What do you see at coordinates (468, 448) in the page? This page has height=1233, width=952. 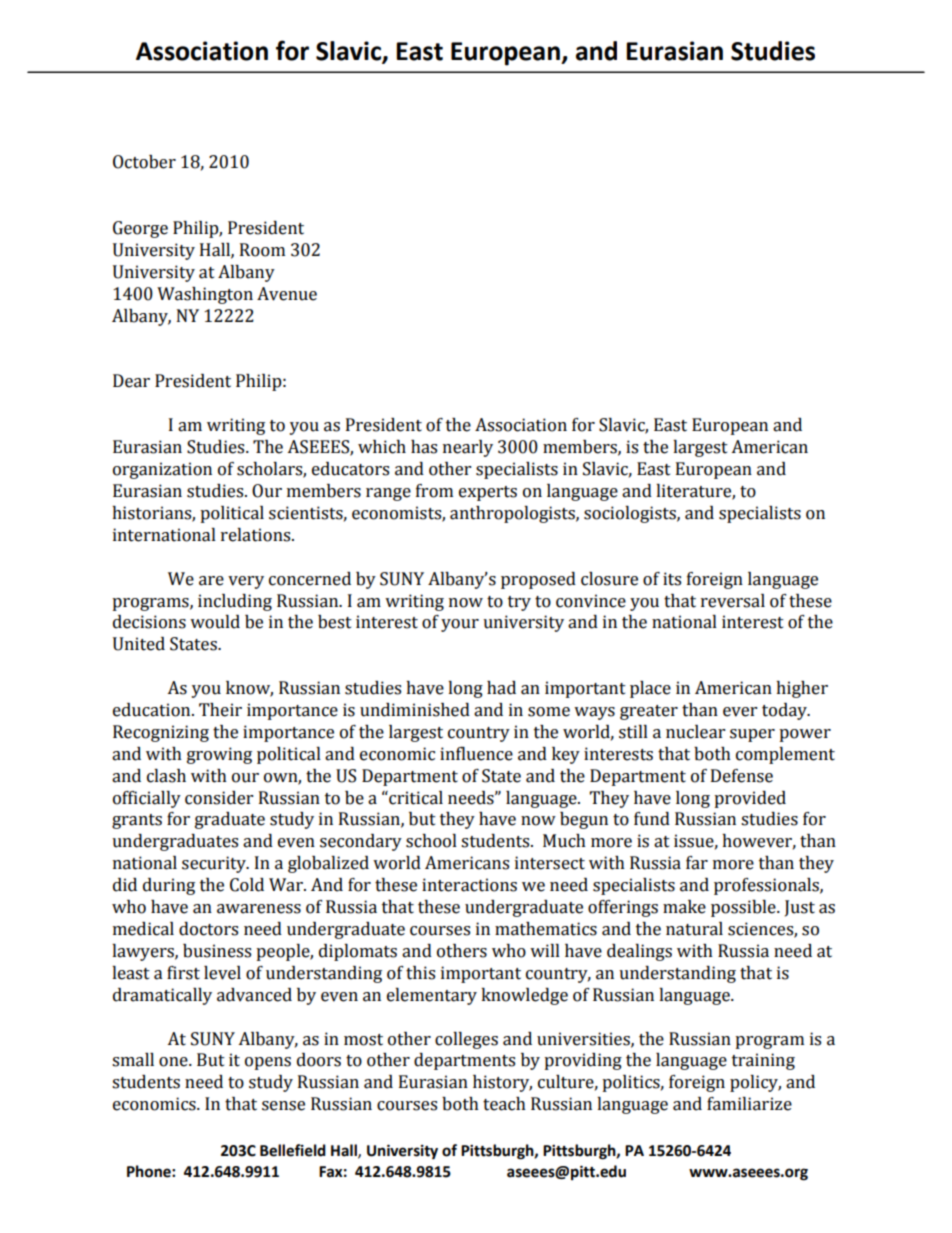 I see `nearly` at bounding box center [468, 448].
